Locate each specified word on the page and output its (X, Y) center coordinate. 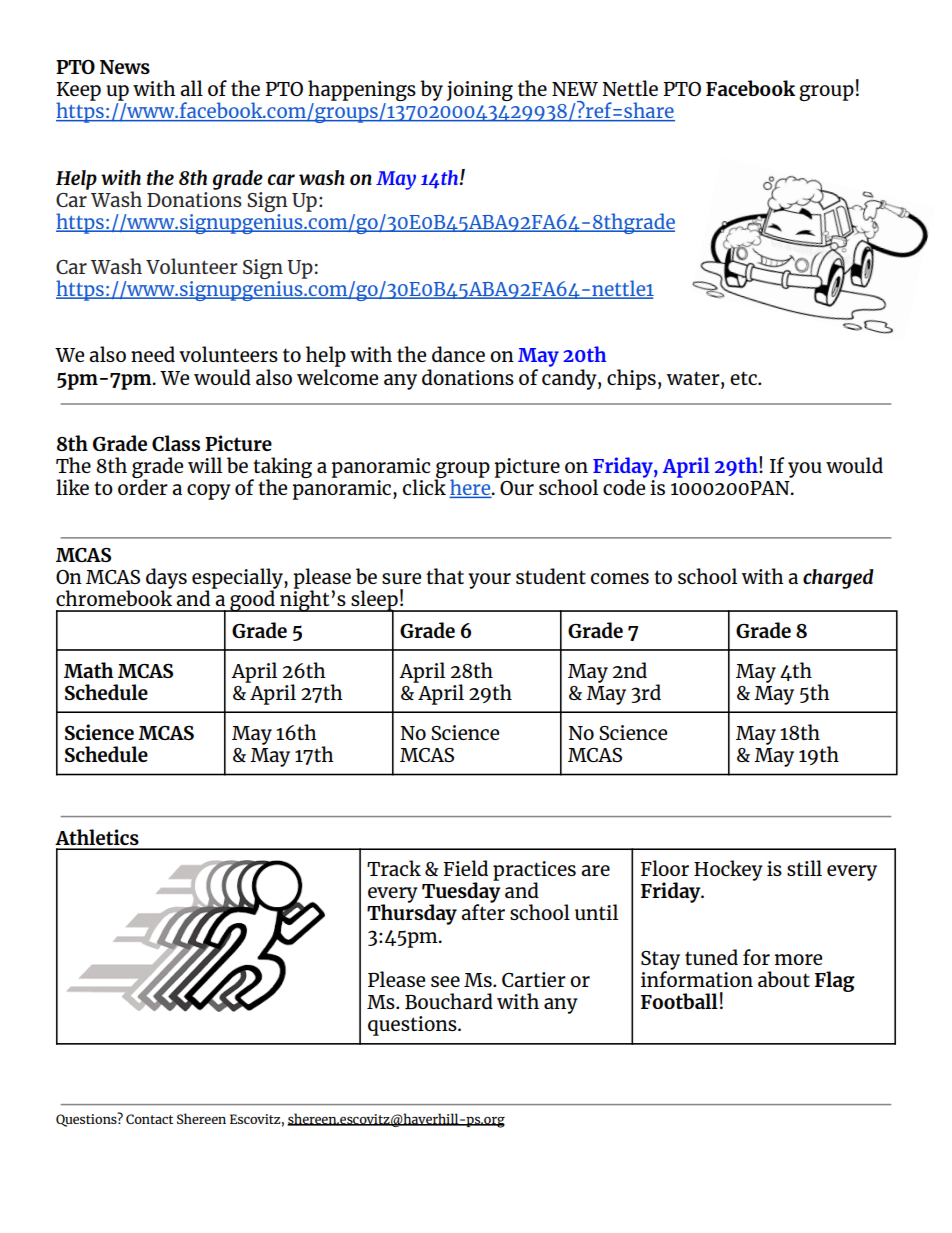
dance (458, 354)
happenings (362, 92)
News (125, 67)
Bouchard (449, 1001)
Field (465, 868)
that (445, 576)
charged (838, 579)
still (804, 868)
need (153, 354)
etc (744, 378)
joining (480, 91)
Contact (149, 1119)
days (166, 579)
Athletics (97, 837)
